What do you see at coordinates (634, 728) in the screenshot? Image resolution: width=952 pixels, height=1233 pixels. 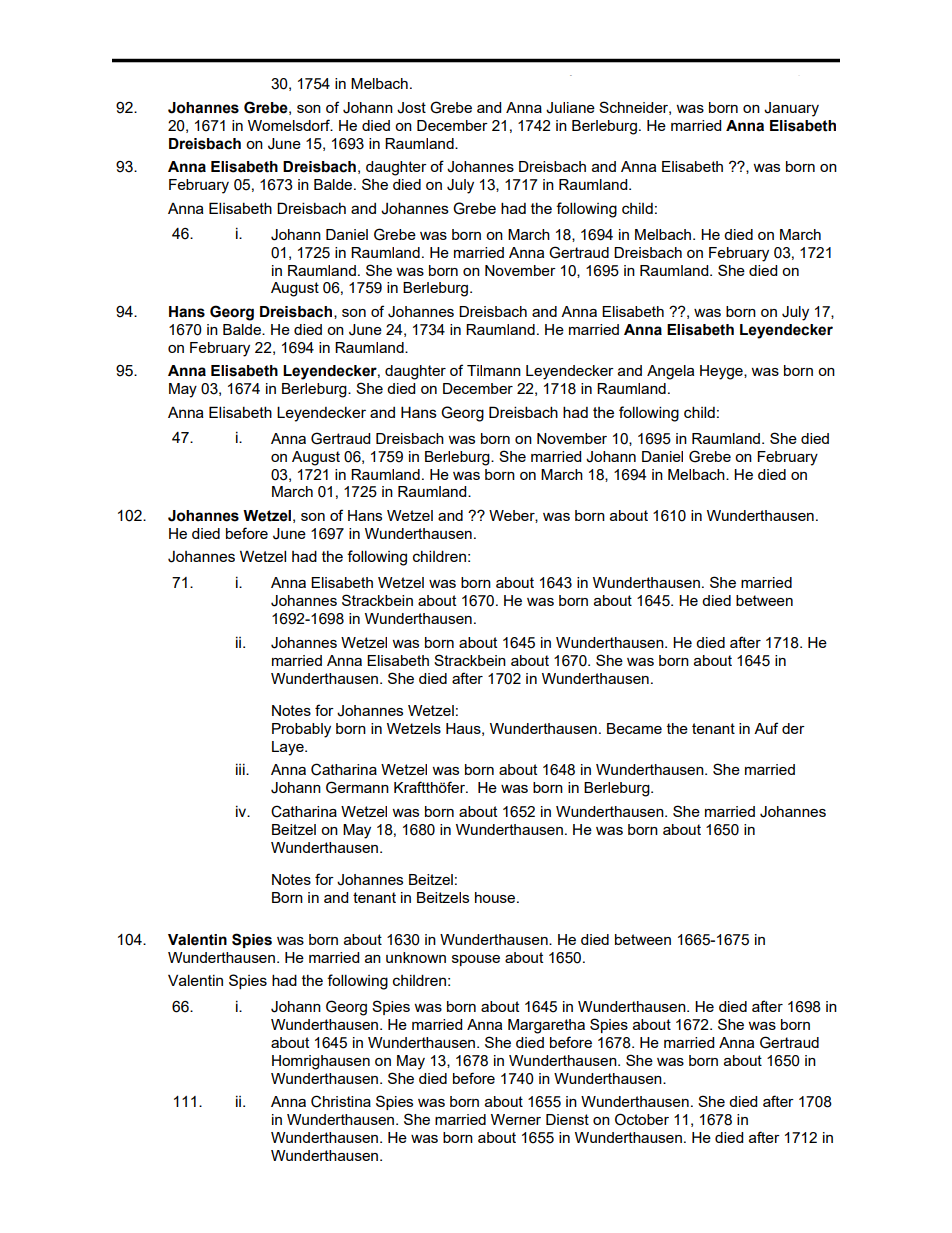 I see `Became` at bounding box center [634, 728].
